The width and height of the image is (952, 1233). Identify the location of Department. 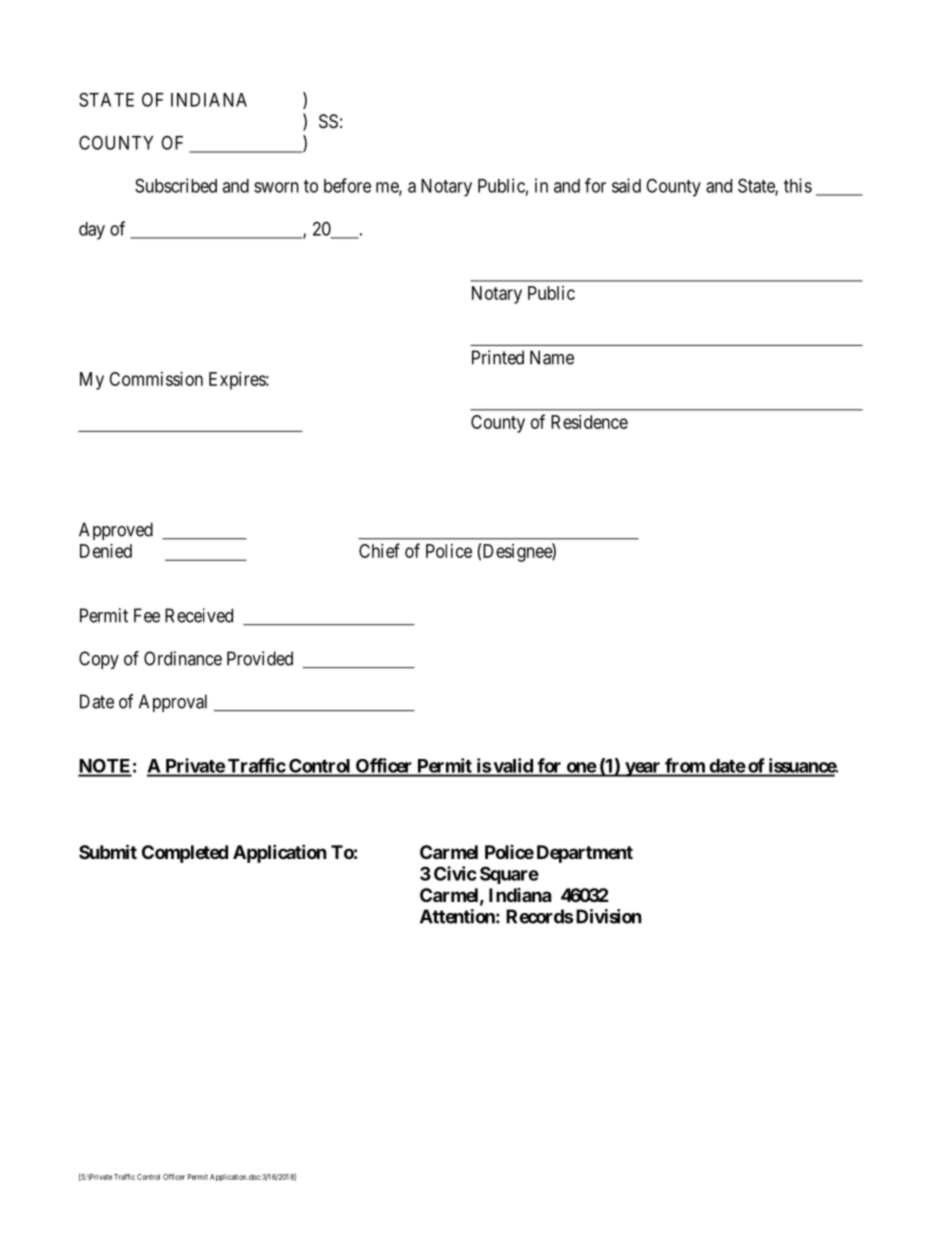
(585, 854).
